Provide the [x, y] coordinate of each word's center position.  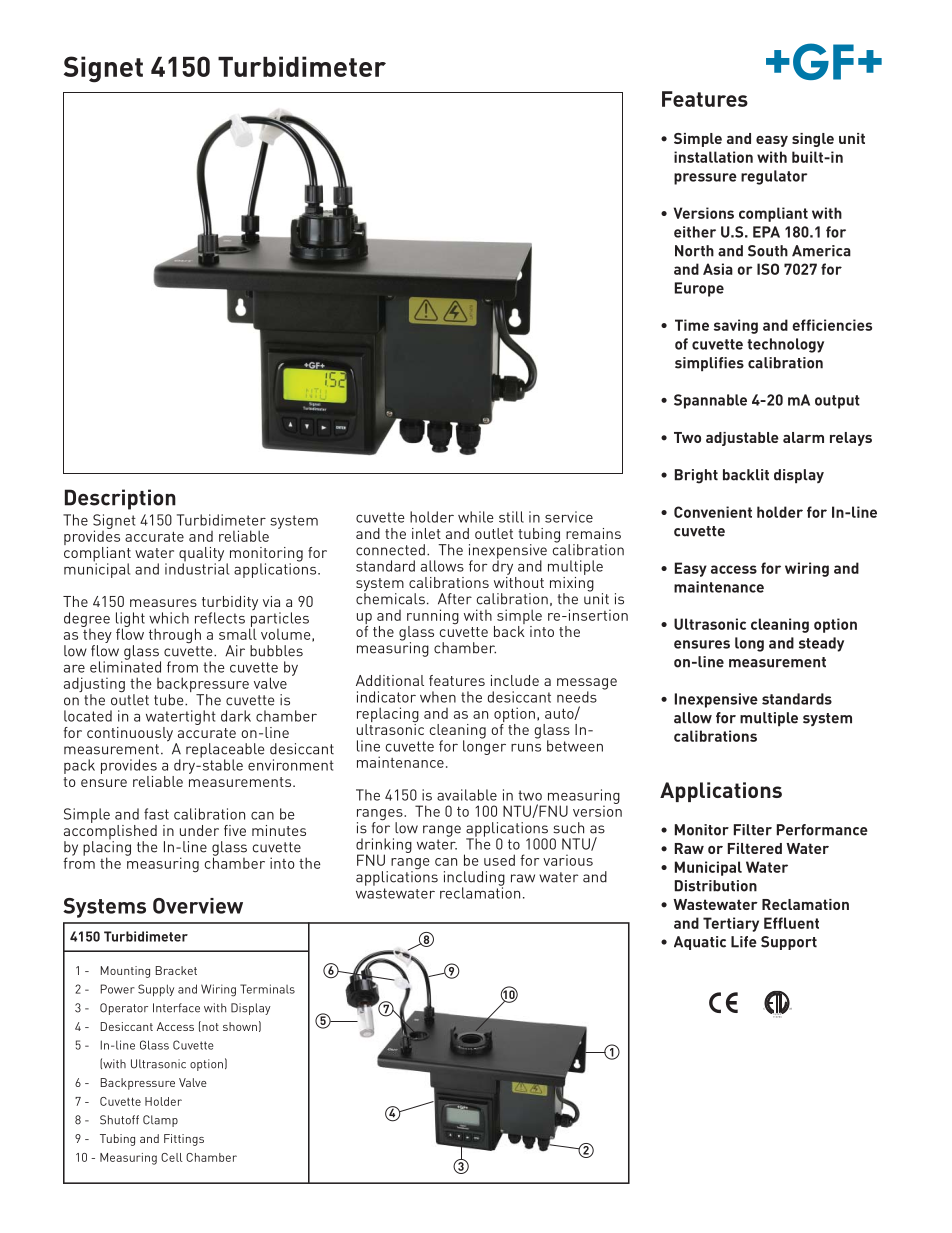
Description [120, 499]
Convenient [713, 512]
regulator [774, 177]
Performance [822, 830]
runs [526, 748]
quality [201, 555]
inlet [426, 533]
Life [744, 942]
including [474, 879]
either [695, 232]
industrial [197, 568]
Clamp [160, 1121]
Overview [198, 906]
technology [785, 345]
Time [692, 325]
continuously [130, 734]
